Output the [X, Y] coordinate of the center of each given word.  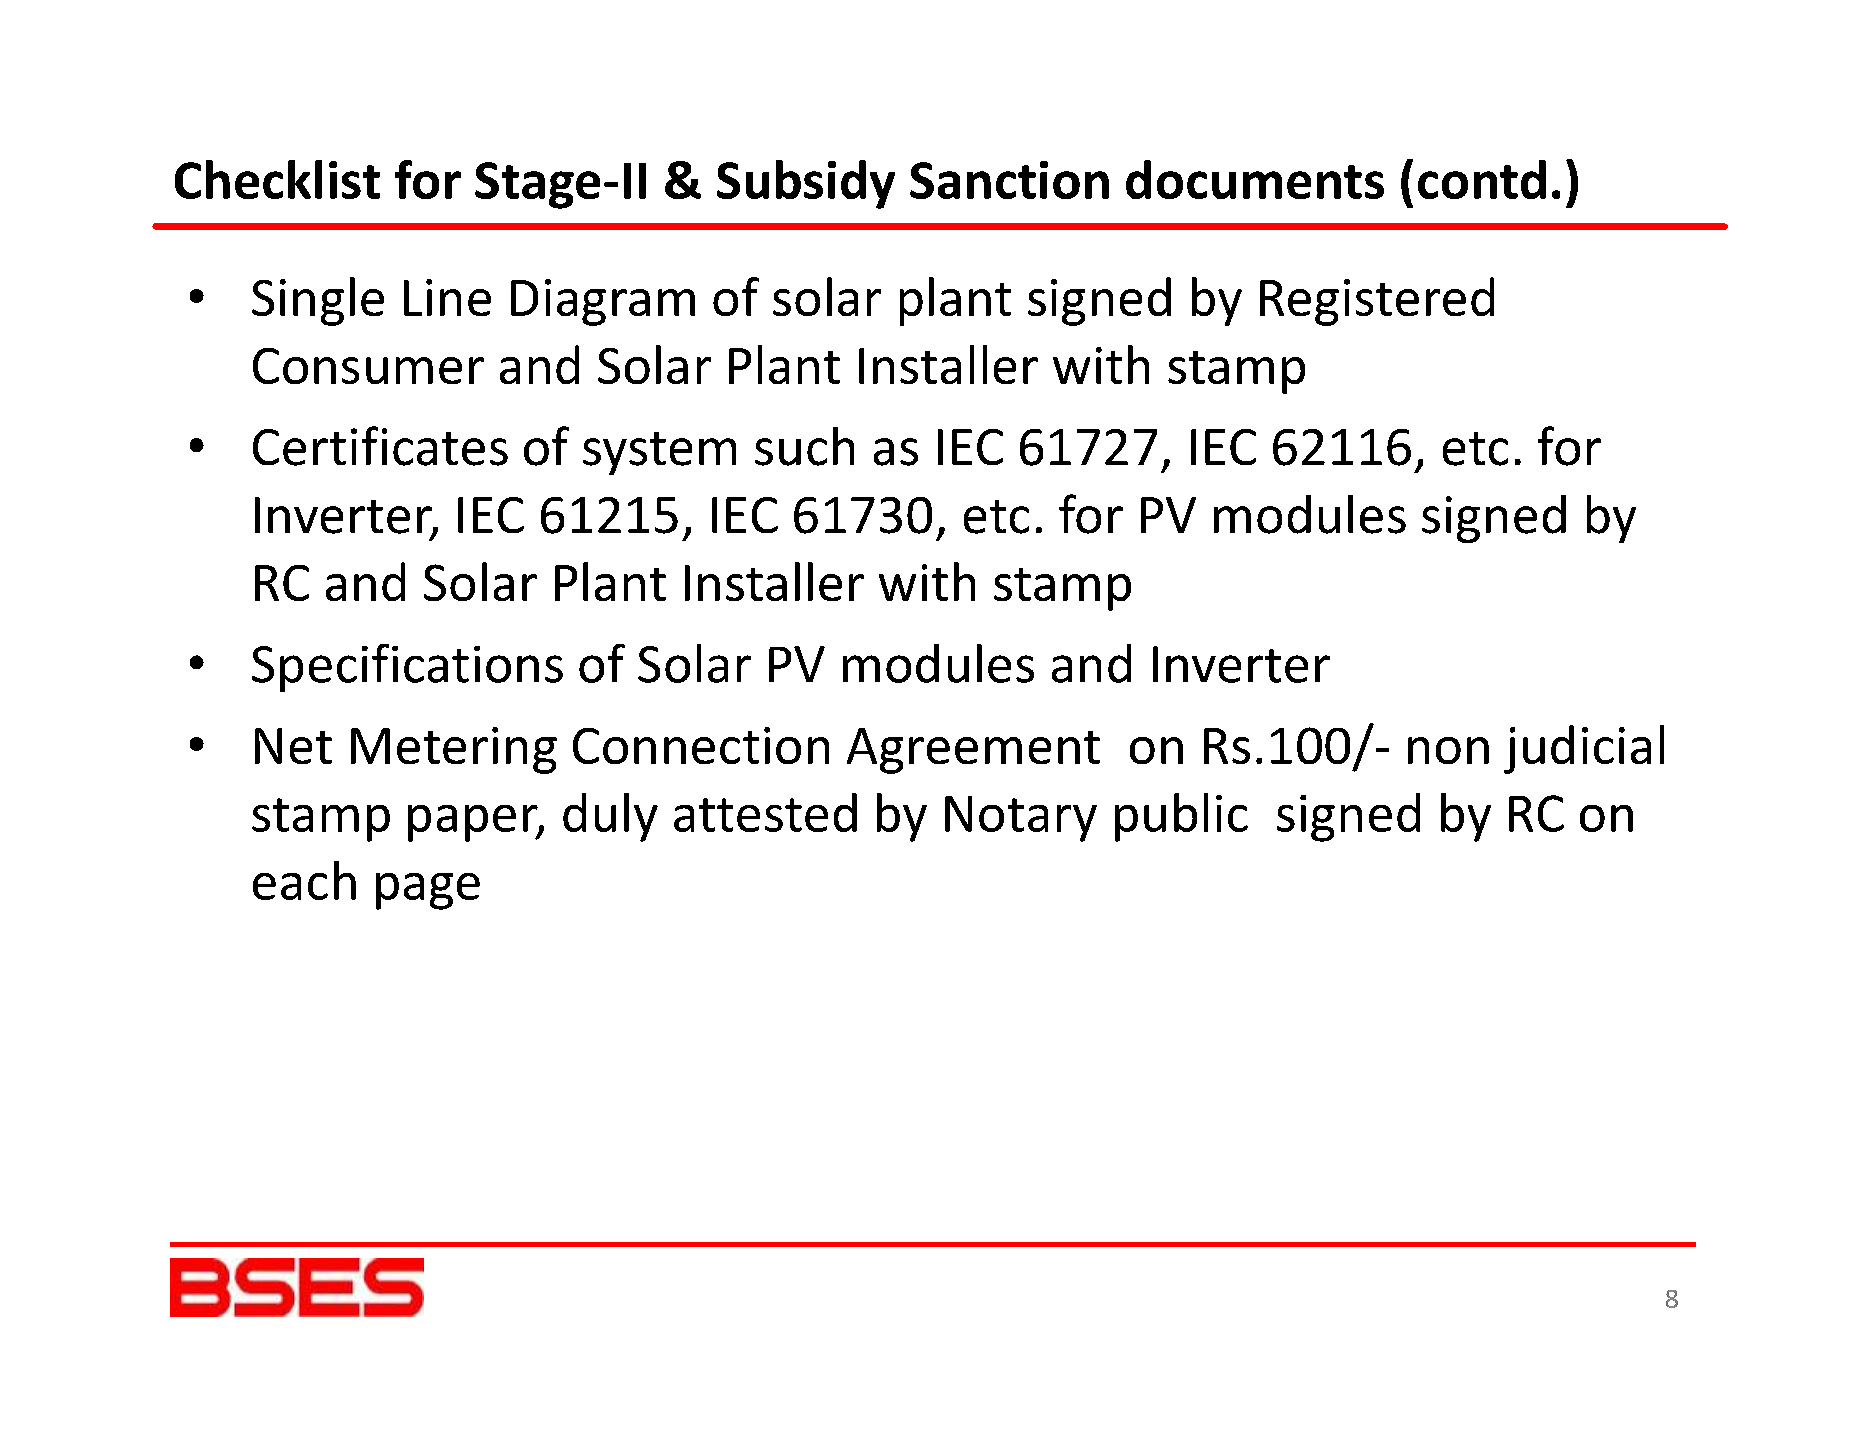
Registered [1377, 301]
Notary [1021, 819]
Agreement [973, 751]
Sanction [1009, 180]
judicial [1584, 749]
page [428, 891]
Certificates [380, 446]
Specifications [407, 668]
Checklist [277, 179]
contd [1482, 179]
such [804, 446]
